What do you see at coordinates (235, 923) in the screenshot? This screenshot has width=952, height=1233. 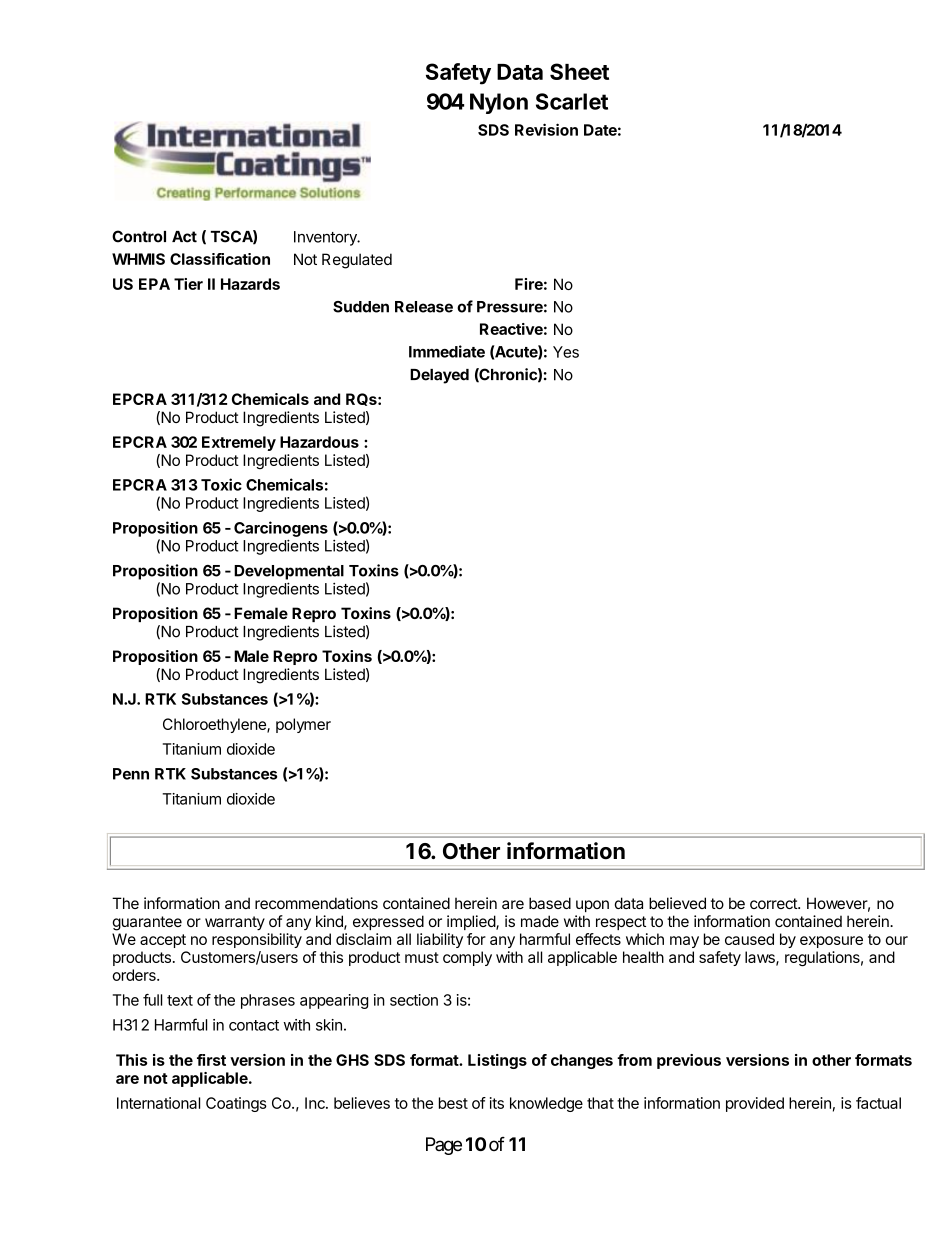 I see `warranty` at bounding box center [235, 923].
